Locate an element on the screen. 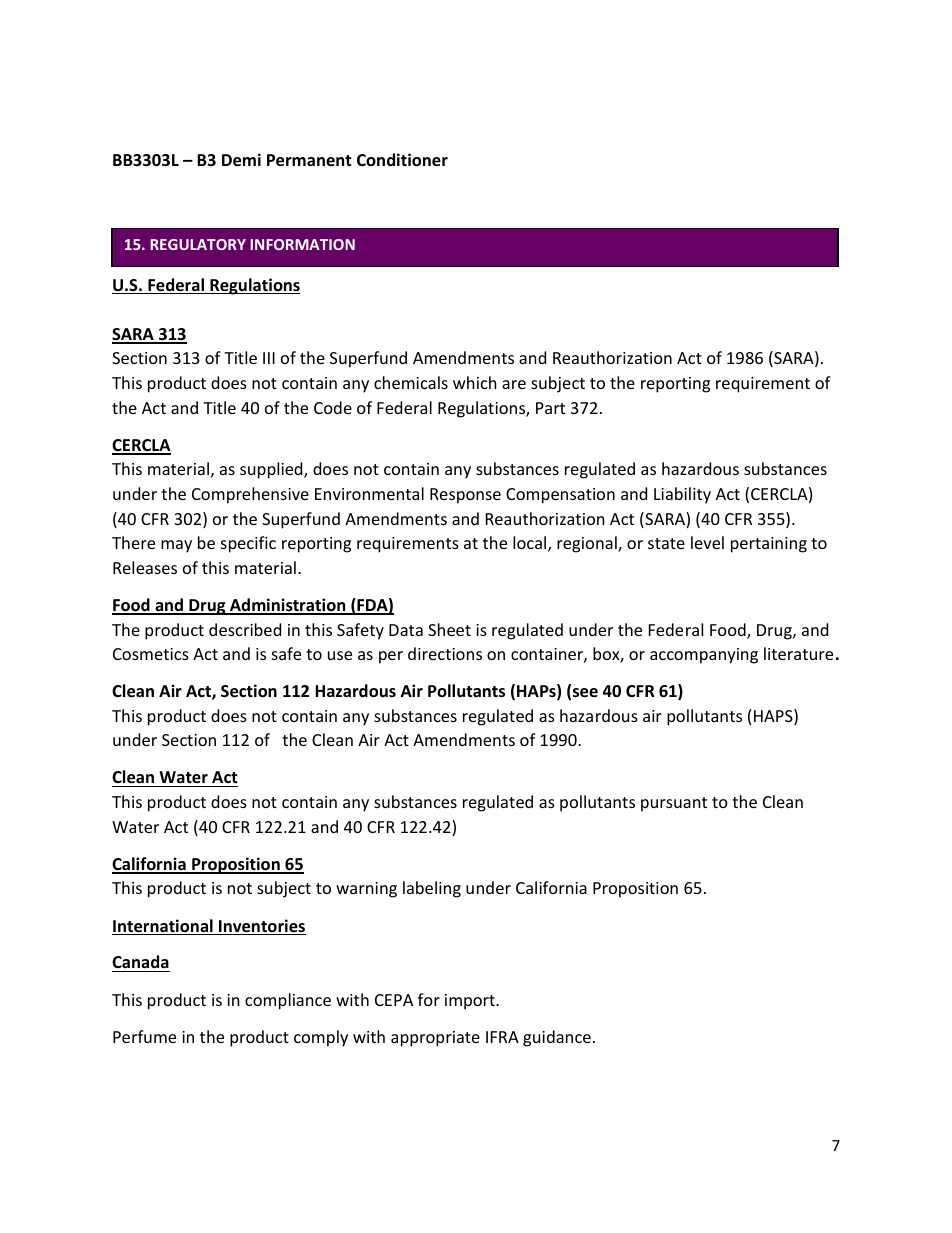  Conditioner is located at coordinates (402, 160).
